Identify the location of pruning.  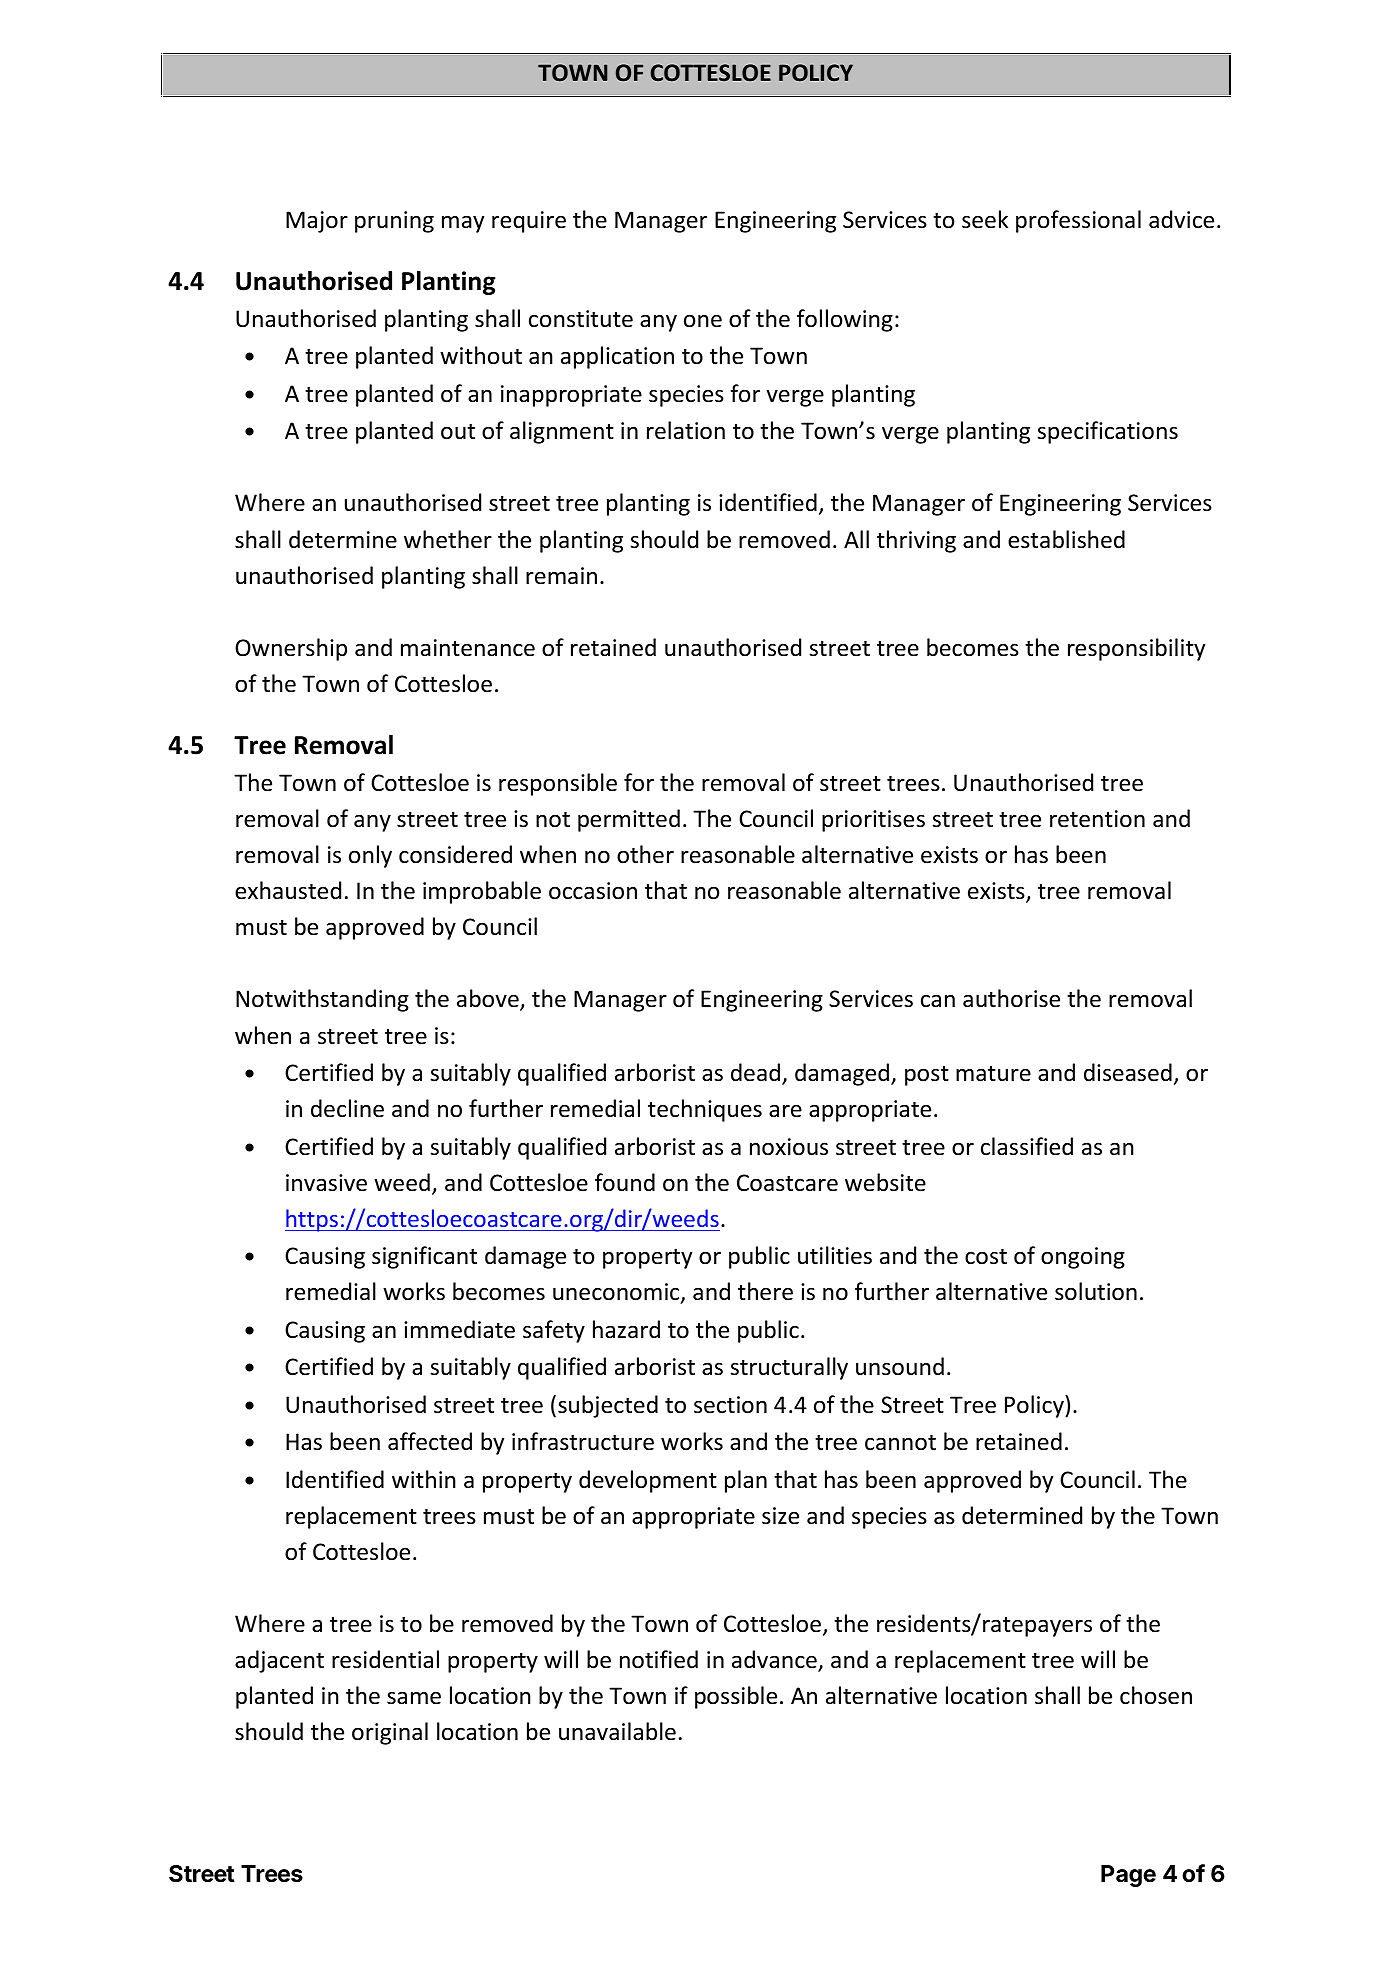
(394, 222).
